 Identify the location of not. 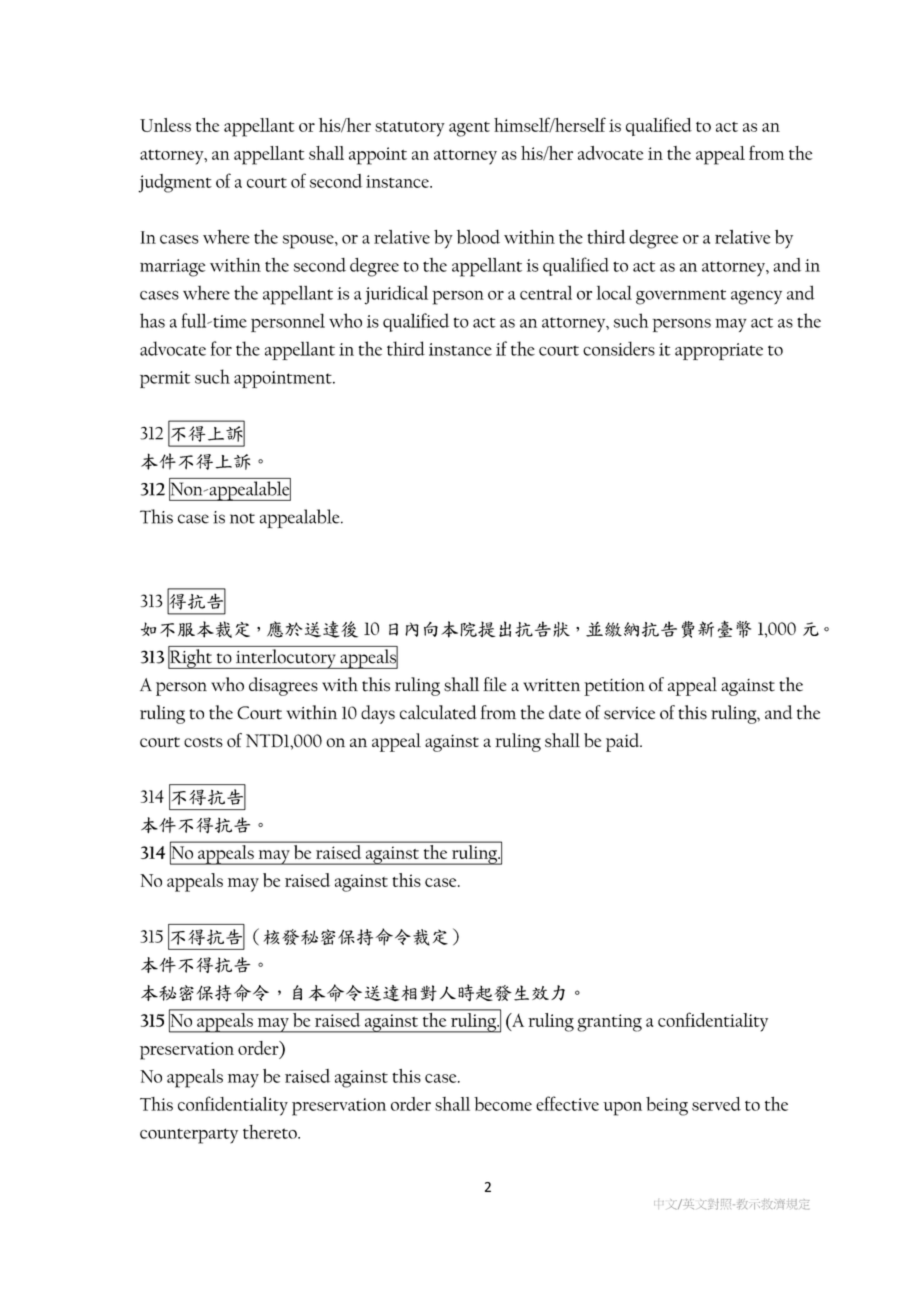
(242, 518).
